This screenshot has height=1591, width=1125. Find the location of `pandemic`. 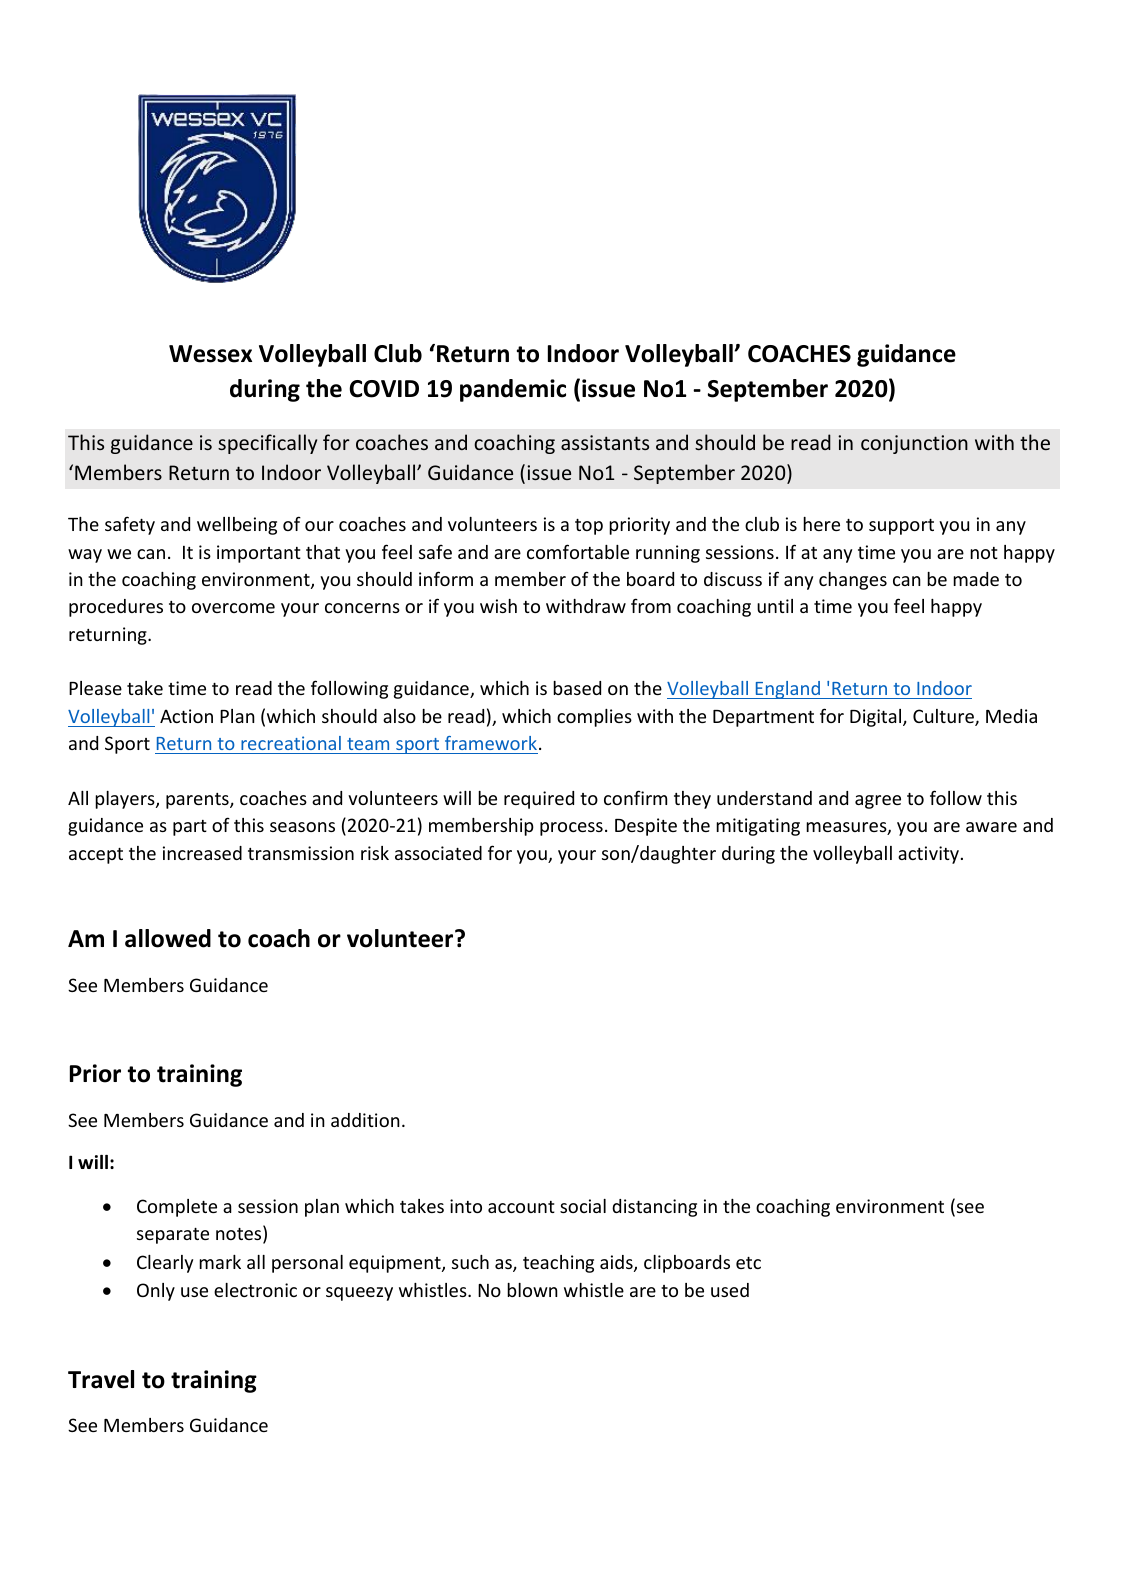

pandemic is located at coordinates (513, 390).
